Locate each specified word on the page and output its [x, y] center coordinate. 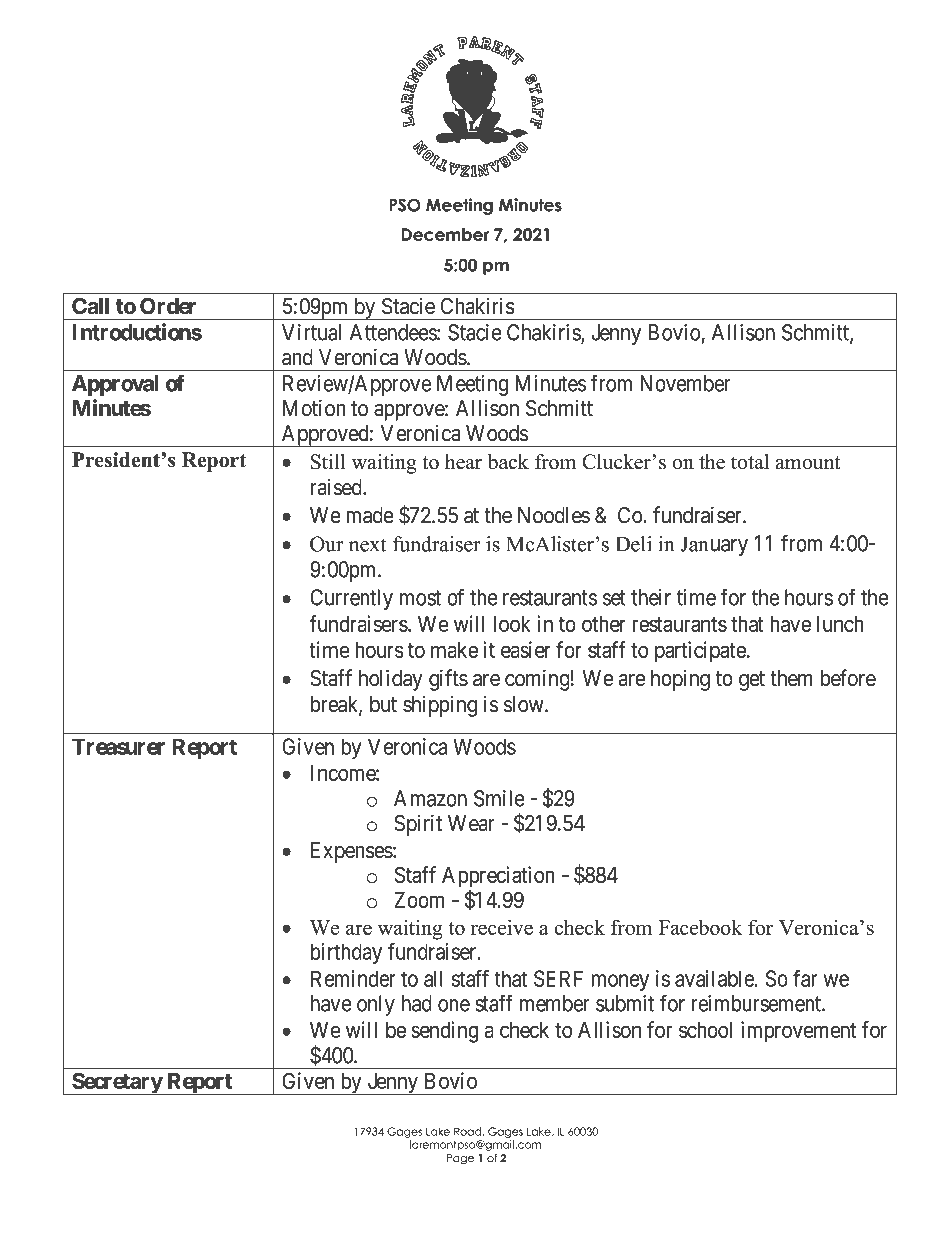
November [685, 383]
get [752, 681]
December [445, 234]
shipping [440, 706]
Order [168, 306]
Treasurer [118, 746]
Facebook [700, 927]
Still [328, 462]
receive [502, 927]
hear [463, 462]
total [750, 462]
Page [460, 1159]
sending [444, 1032]
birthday [346, 953]
